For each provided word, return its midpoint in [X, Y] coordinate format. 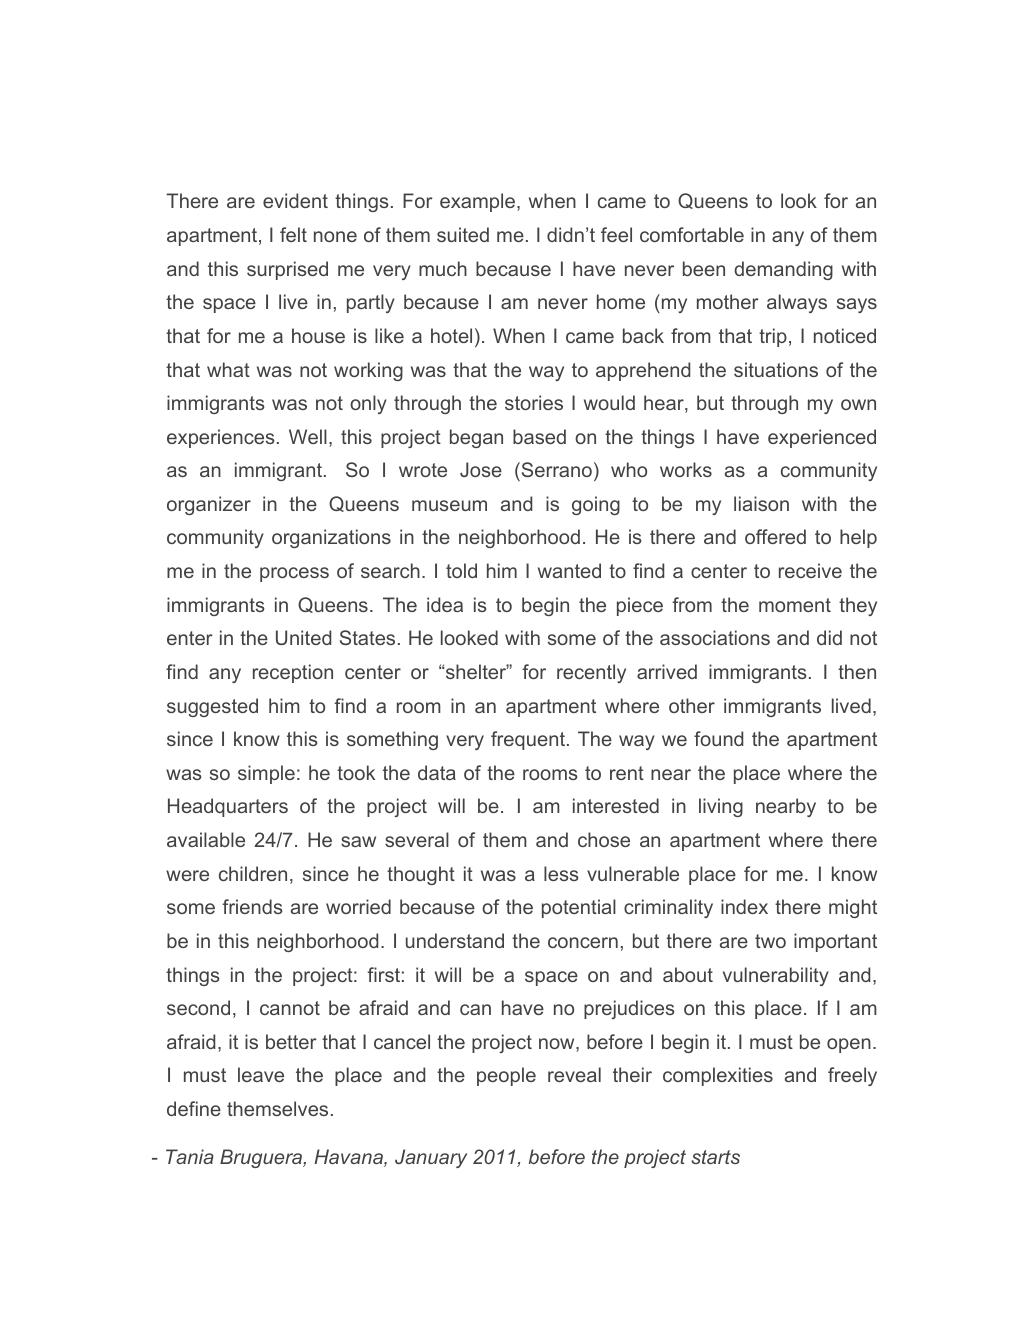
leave [261, 1074]
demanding [783, 270]
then [857, 671]
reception [293, 673]
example [477, 202]
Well [308, 436]
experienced [822, 438]
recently [591, 673]
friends [252, 906]
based [539, 436]
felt [293, 234]
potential [579, 908]
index [744, 906]
